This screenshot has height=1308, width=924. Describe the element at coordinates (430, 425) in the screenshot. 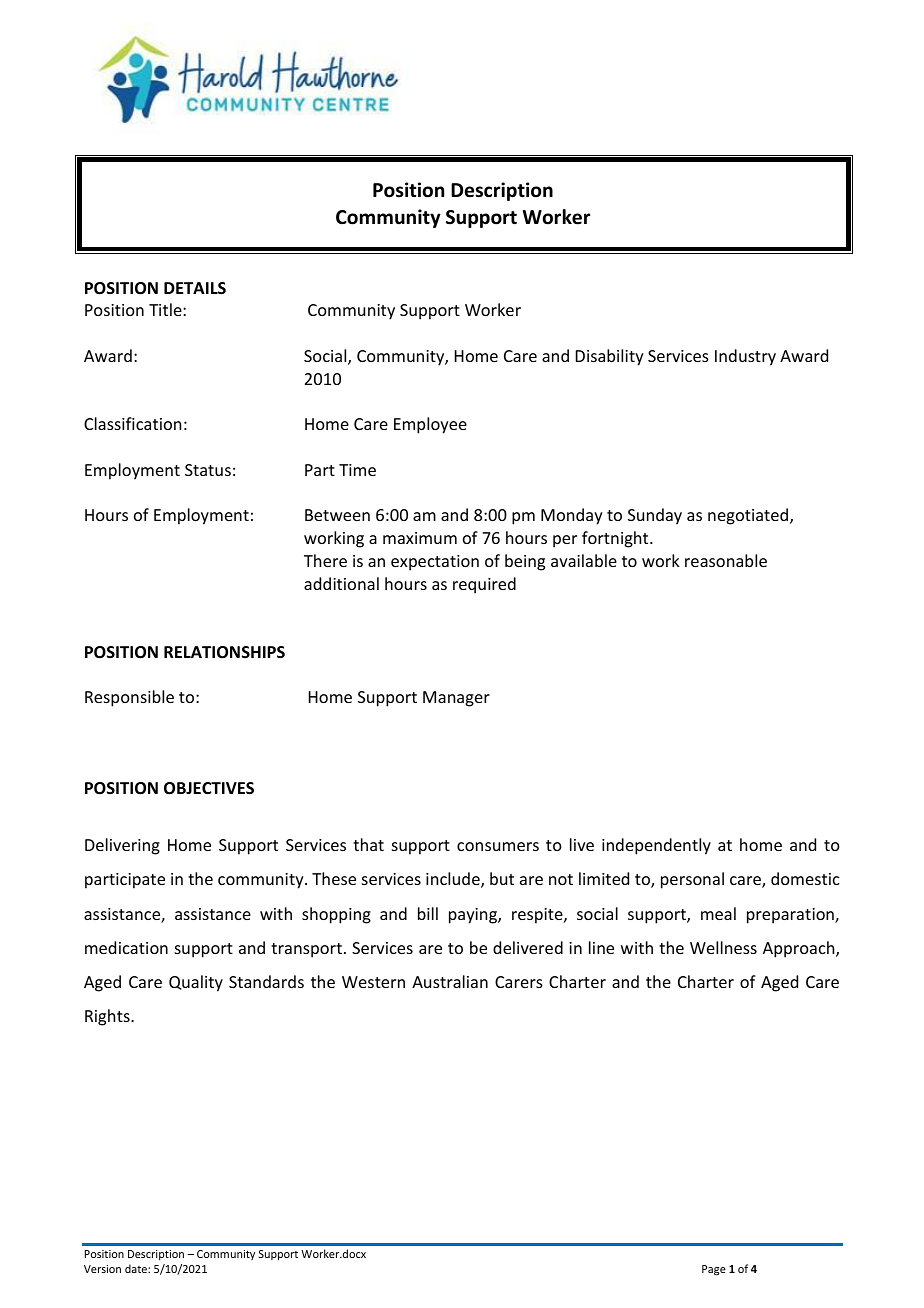

I see `Employee` at that location.
